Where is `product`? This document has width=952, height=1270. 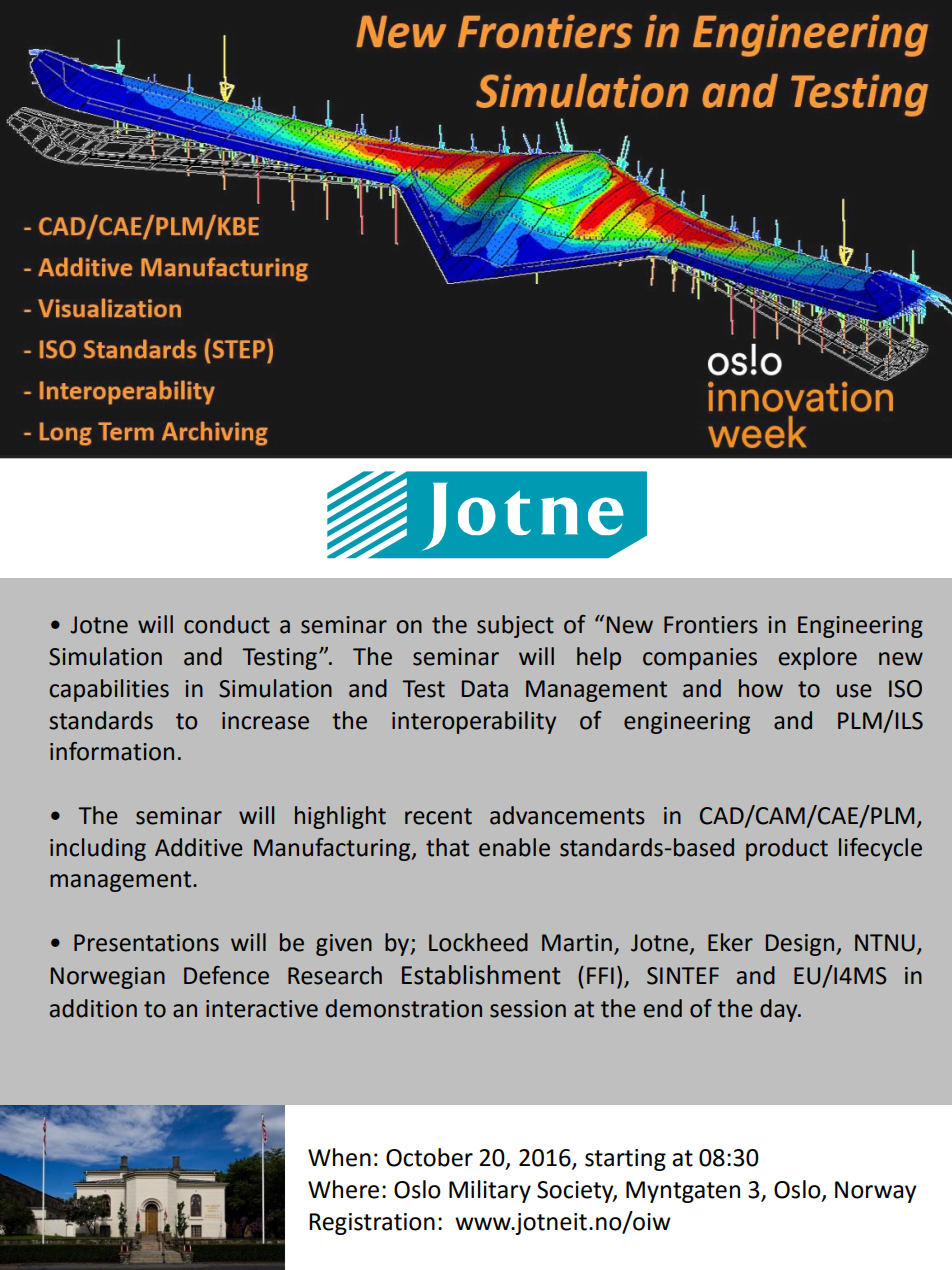
product is located at coordinates (787, 849).
